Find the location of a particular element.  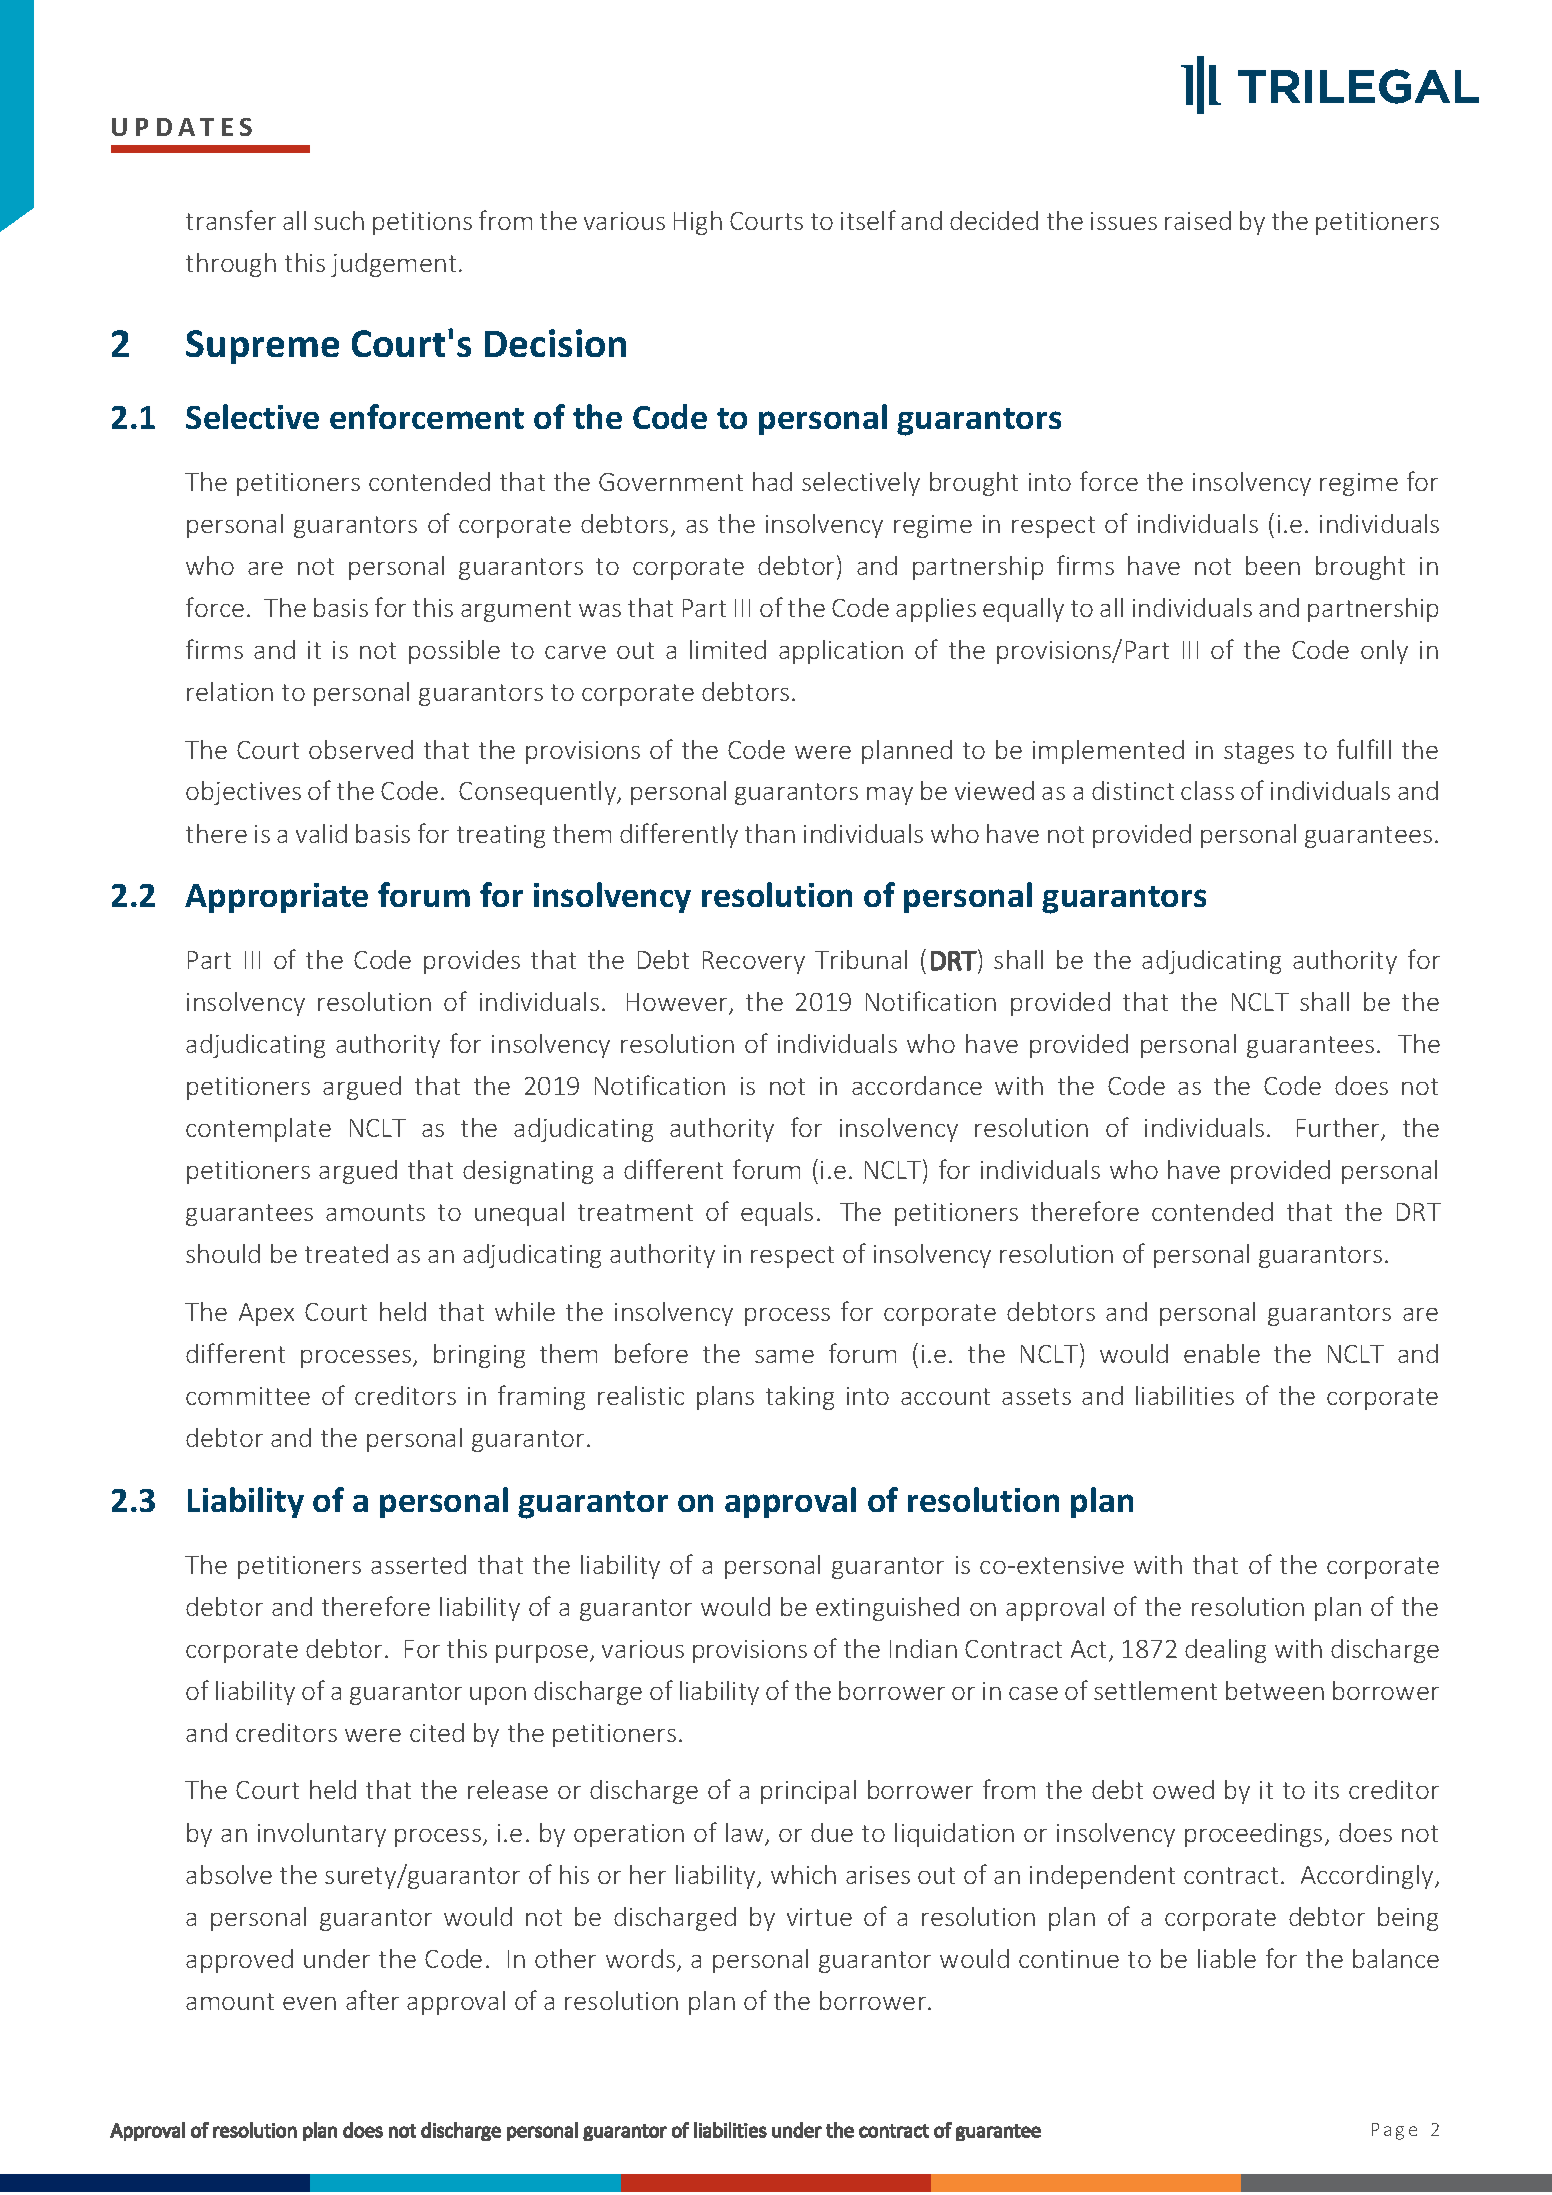

itself is located at coordinates (868, 220).
